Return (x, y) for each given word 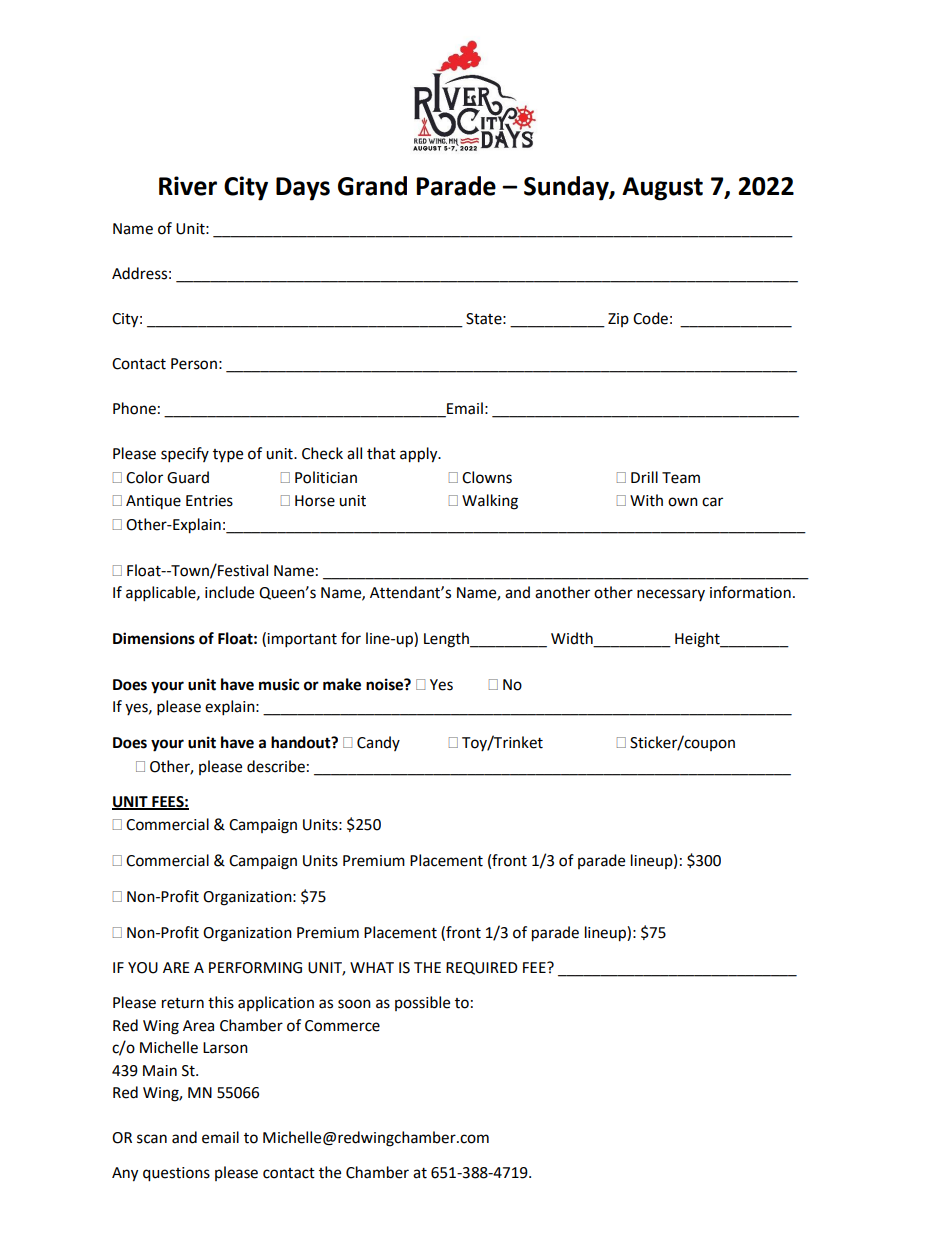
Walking (490, 502)
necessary (671, 595)
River (188, 186)
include (229, 592)
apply (420, 455)
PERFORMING (255, 968)
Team (681, 478)
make (342, 684)
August (662, 189)
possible (422, 1003)
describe (276, 766)
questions (176, 1174)
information (750, 592)
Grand (372, 186)
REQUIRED (482, 968)
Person (194, 364)
